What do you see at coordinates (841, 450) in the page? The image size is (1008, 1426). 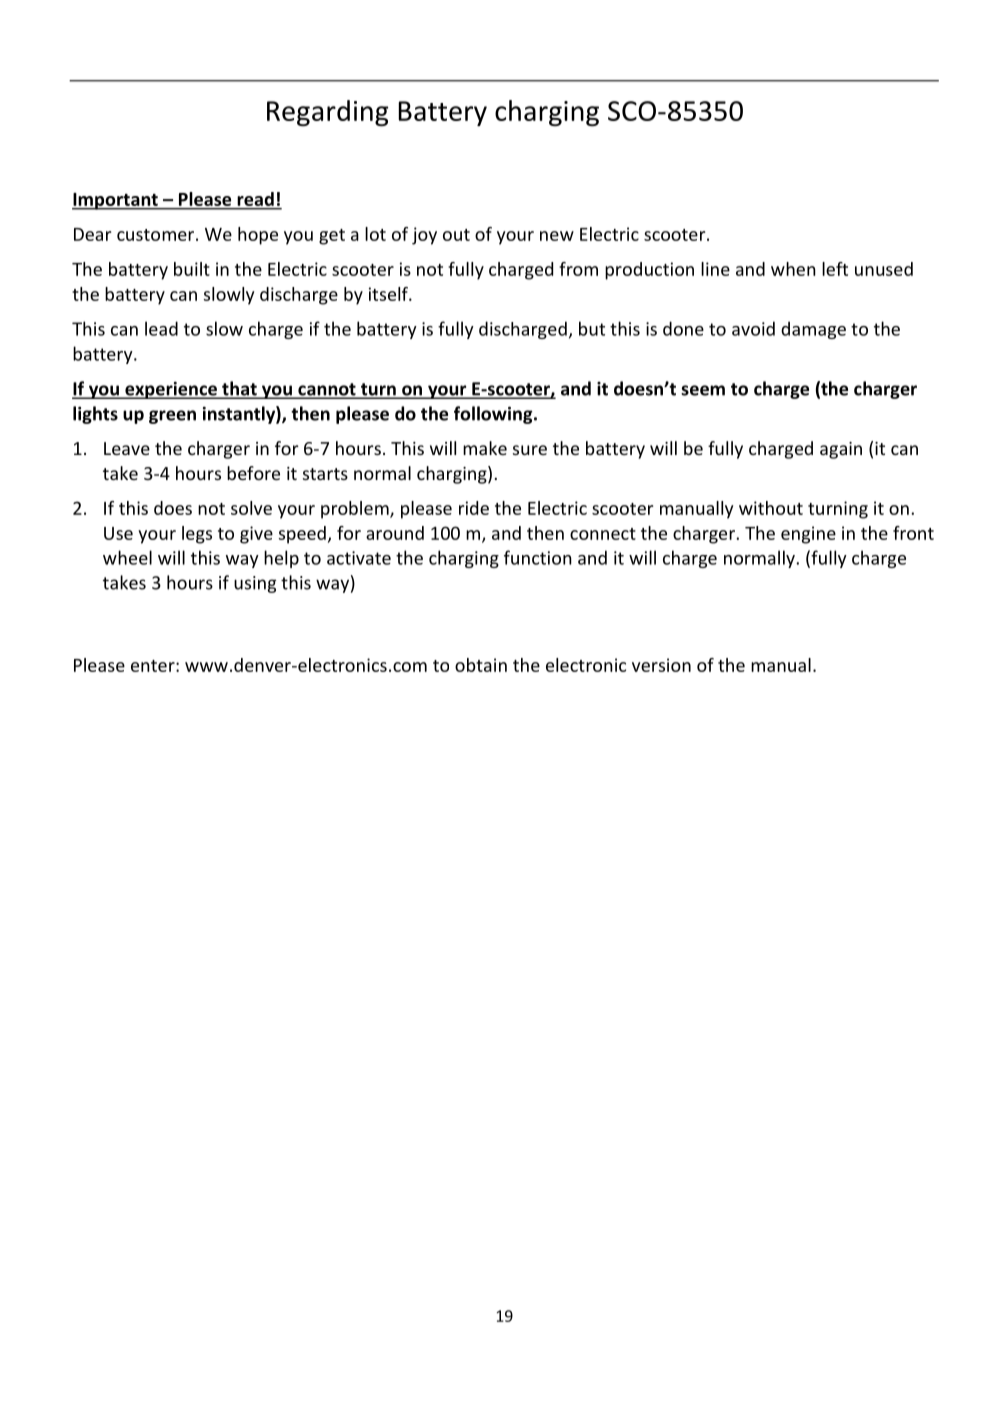 I see `again` at bounding box center [841, 450].
